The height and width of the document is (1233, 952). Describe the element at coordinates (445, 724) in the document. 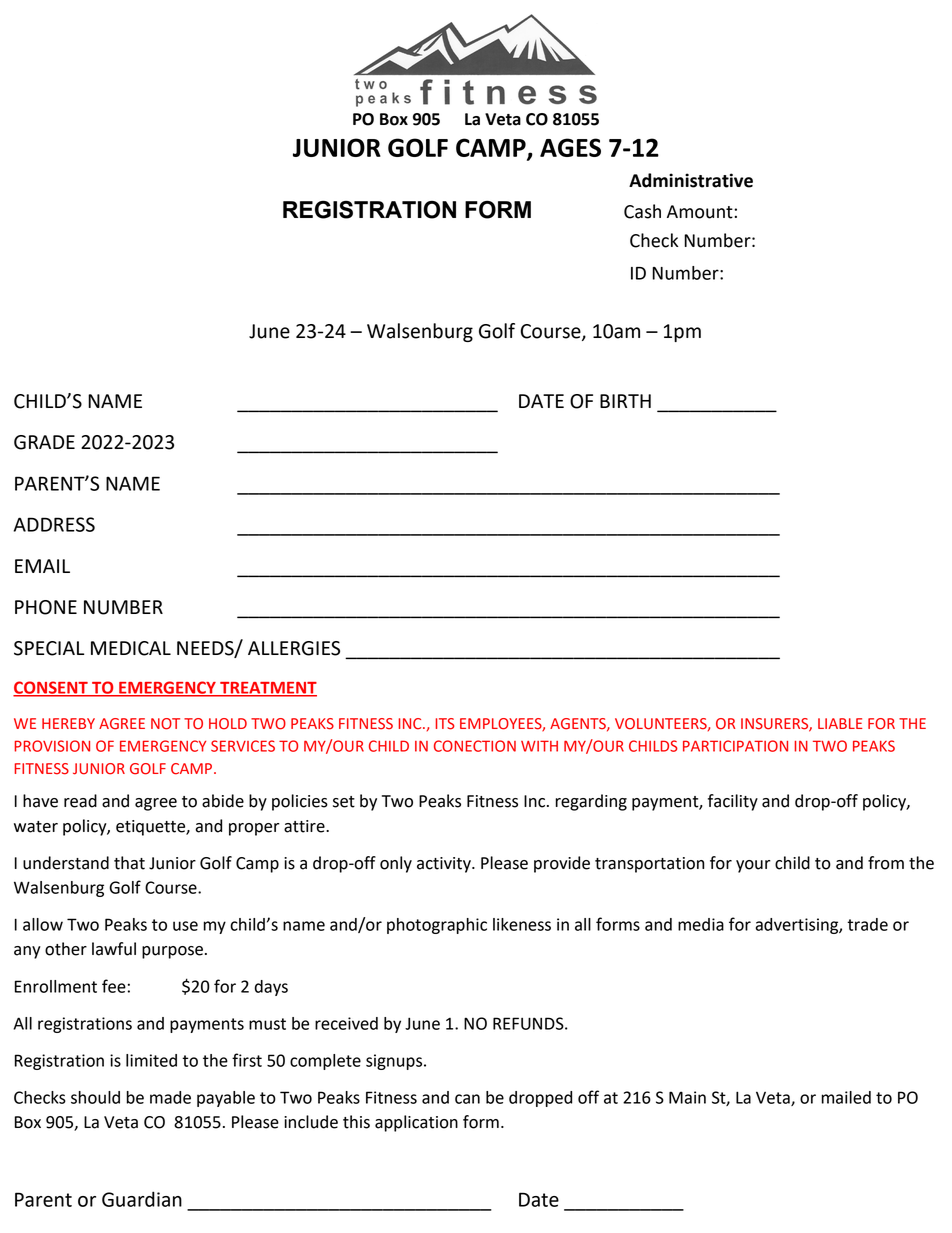

I see `ITS` at that location.
